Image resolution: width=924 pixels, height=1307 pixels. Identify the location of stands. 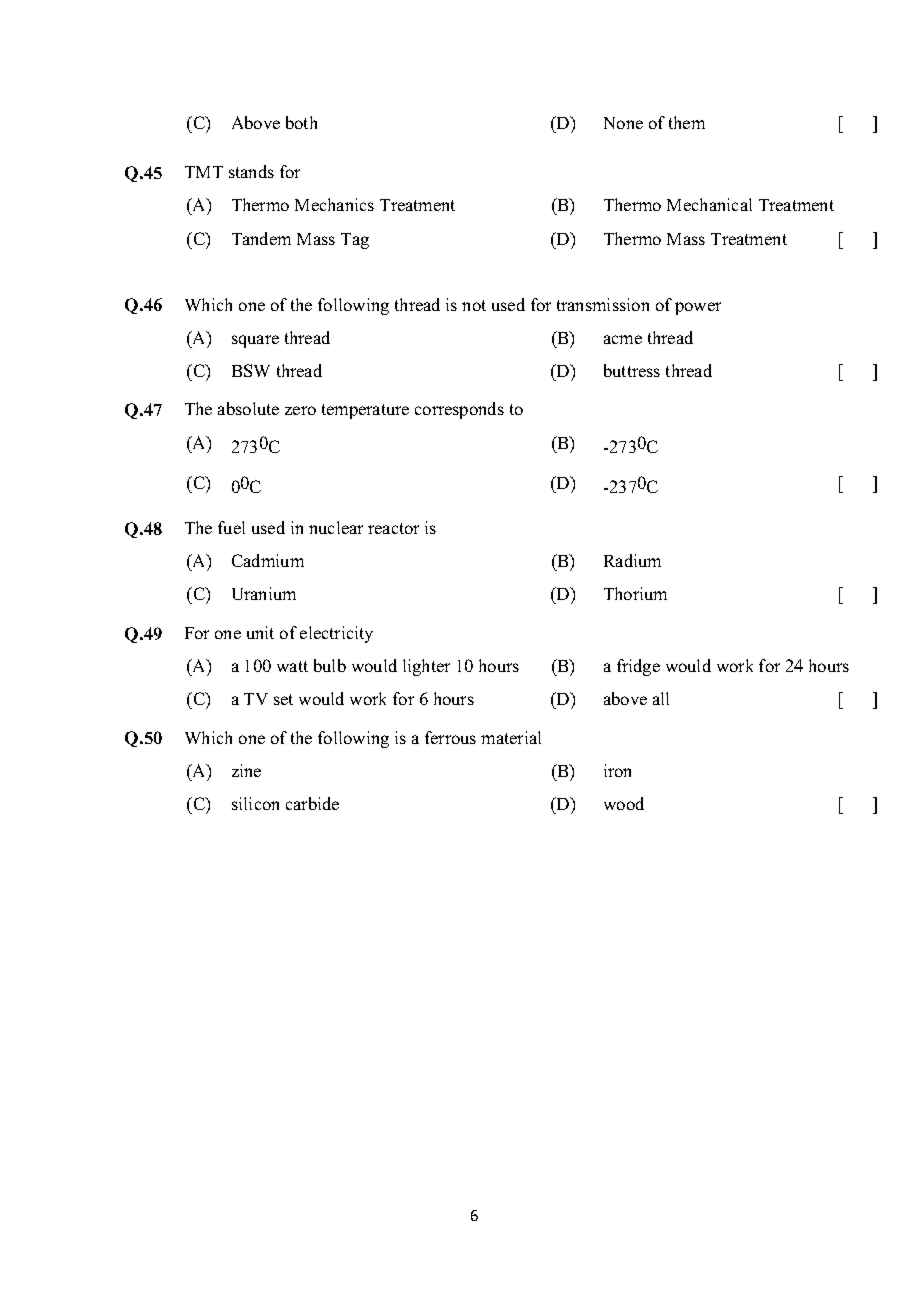
(251, 171).
